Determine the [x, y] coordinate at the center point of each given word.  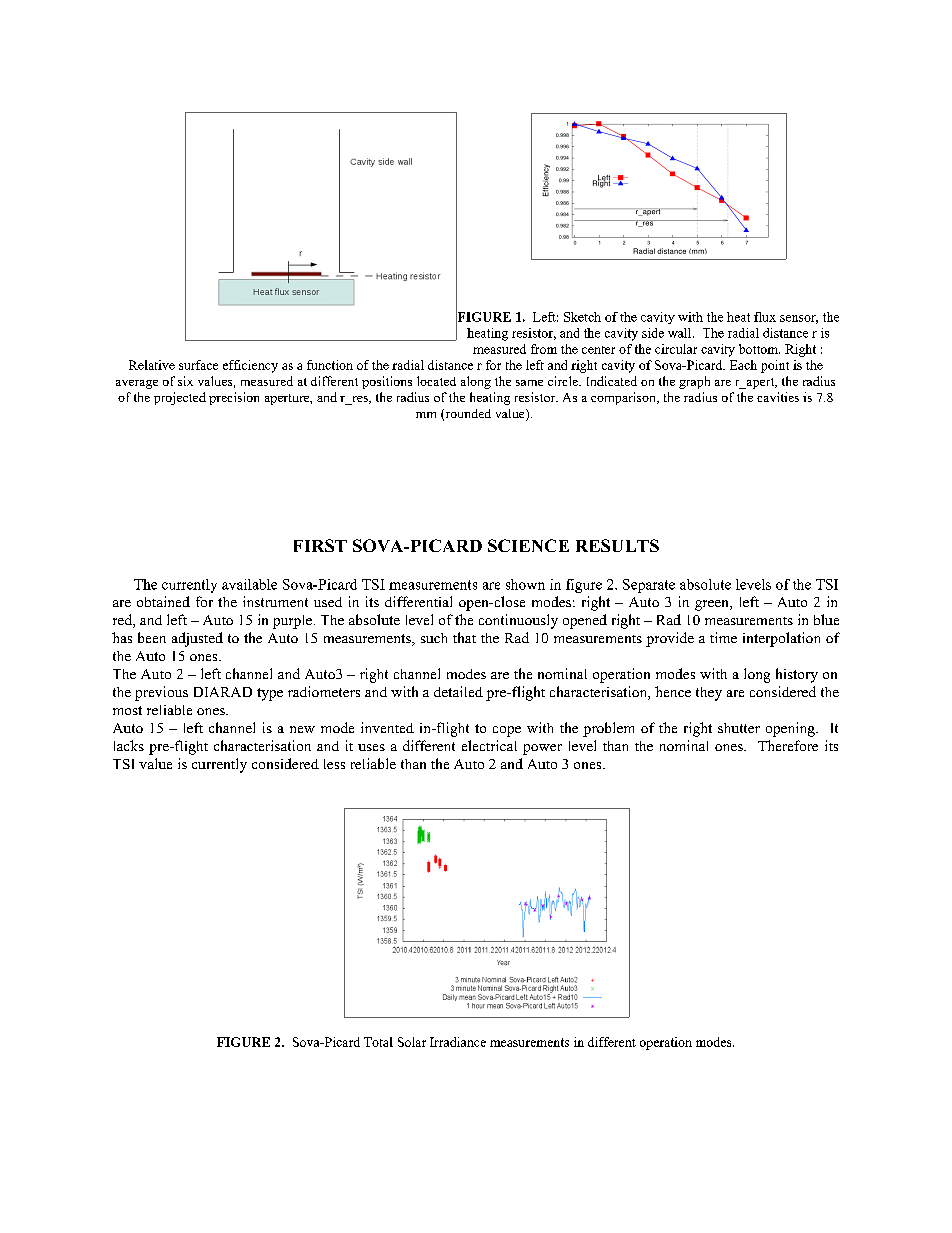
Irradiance [458, 1042]
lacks [129, 745]
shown [525, 584]
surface [198, 365]
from [544, 349]
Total [378, 1042]
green [713, 605]
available [249, 584]
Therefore [788, 745]
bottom [759, 349]
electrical [489, 745]
